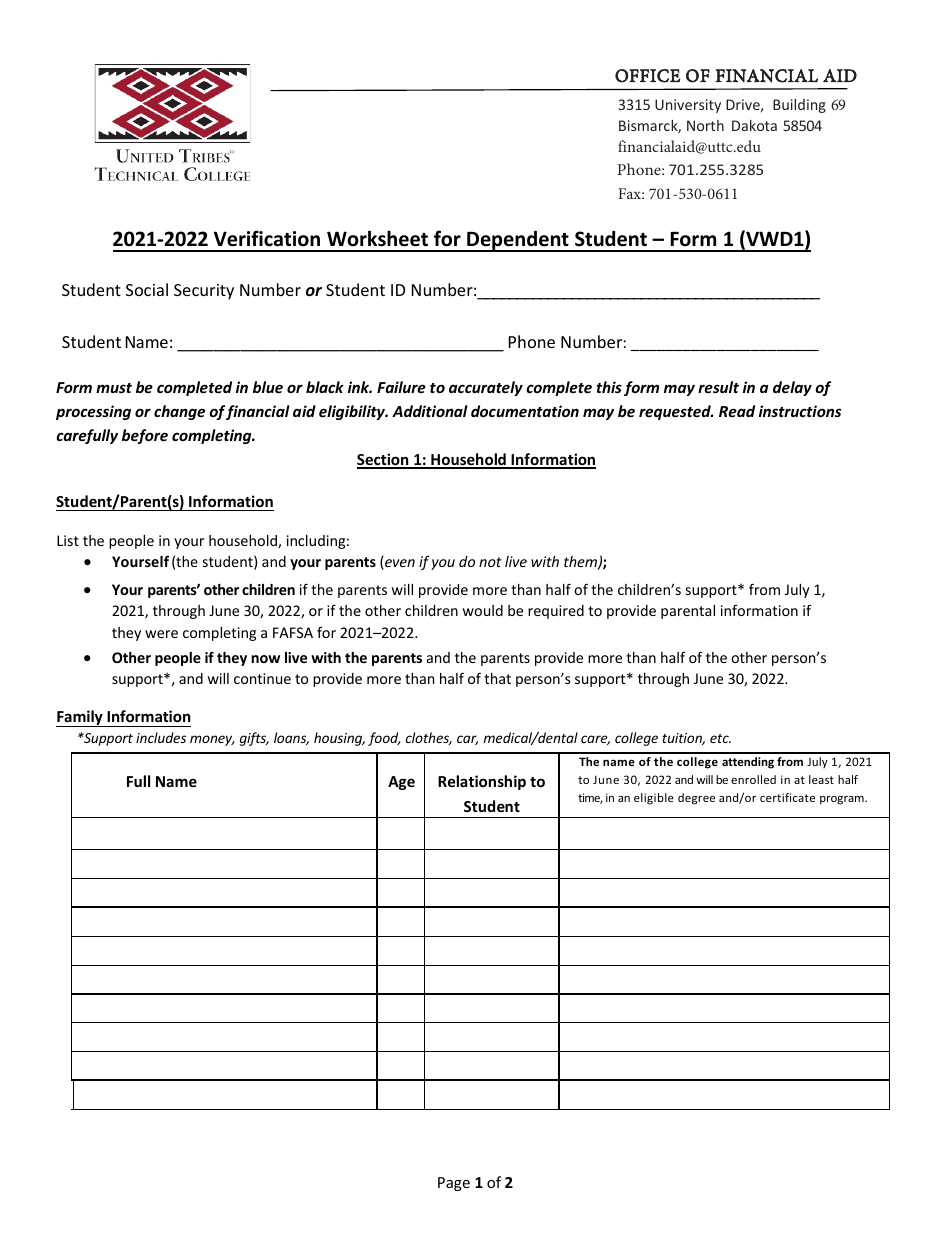 The width and height of the screenshot is (952, 1233). I want to click on Page, so click(454, 1184).
